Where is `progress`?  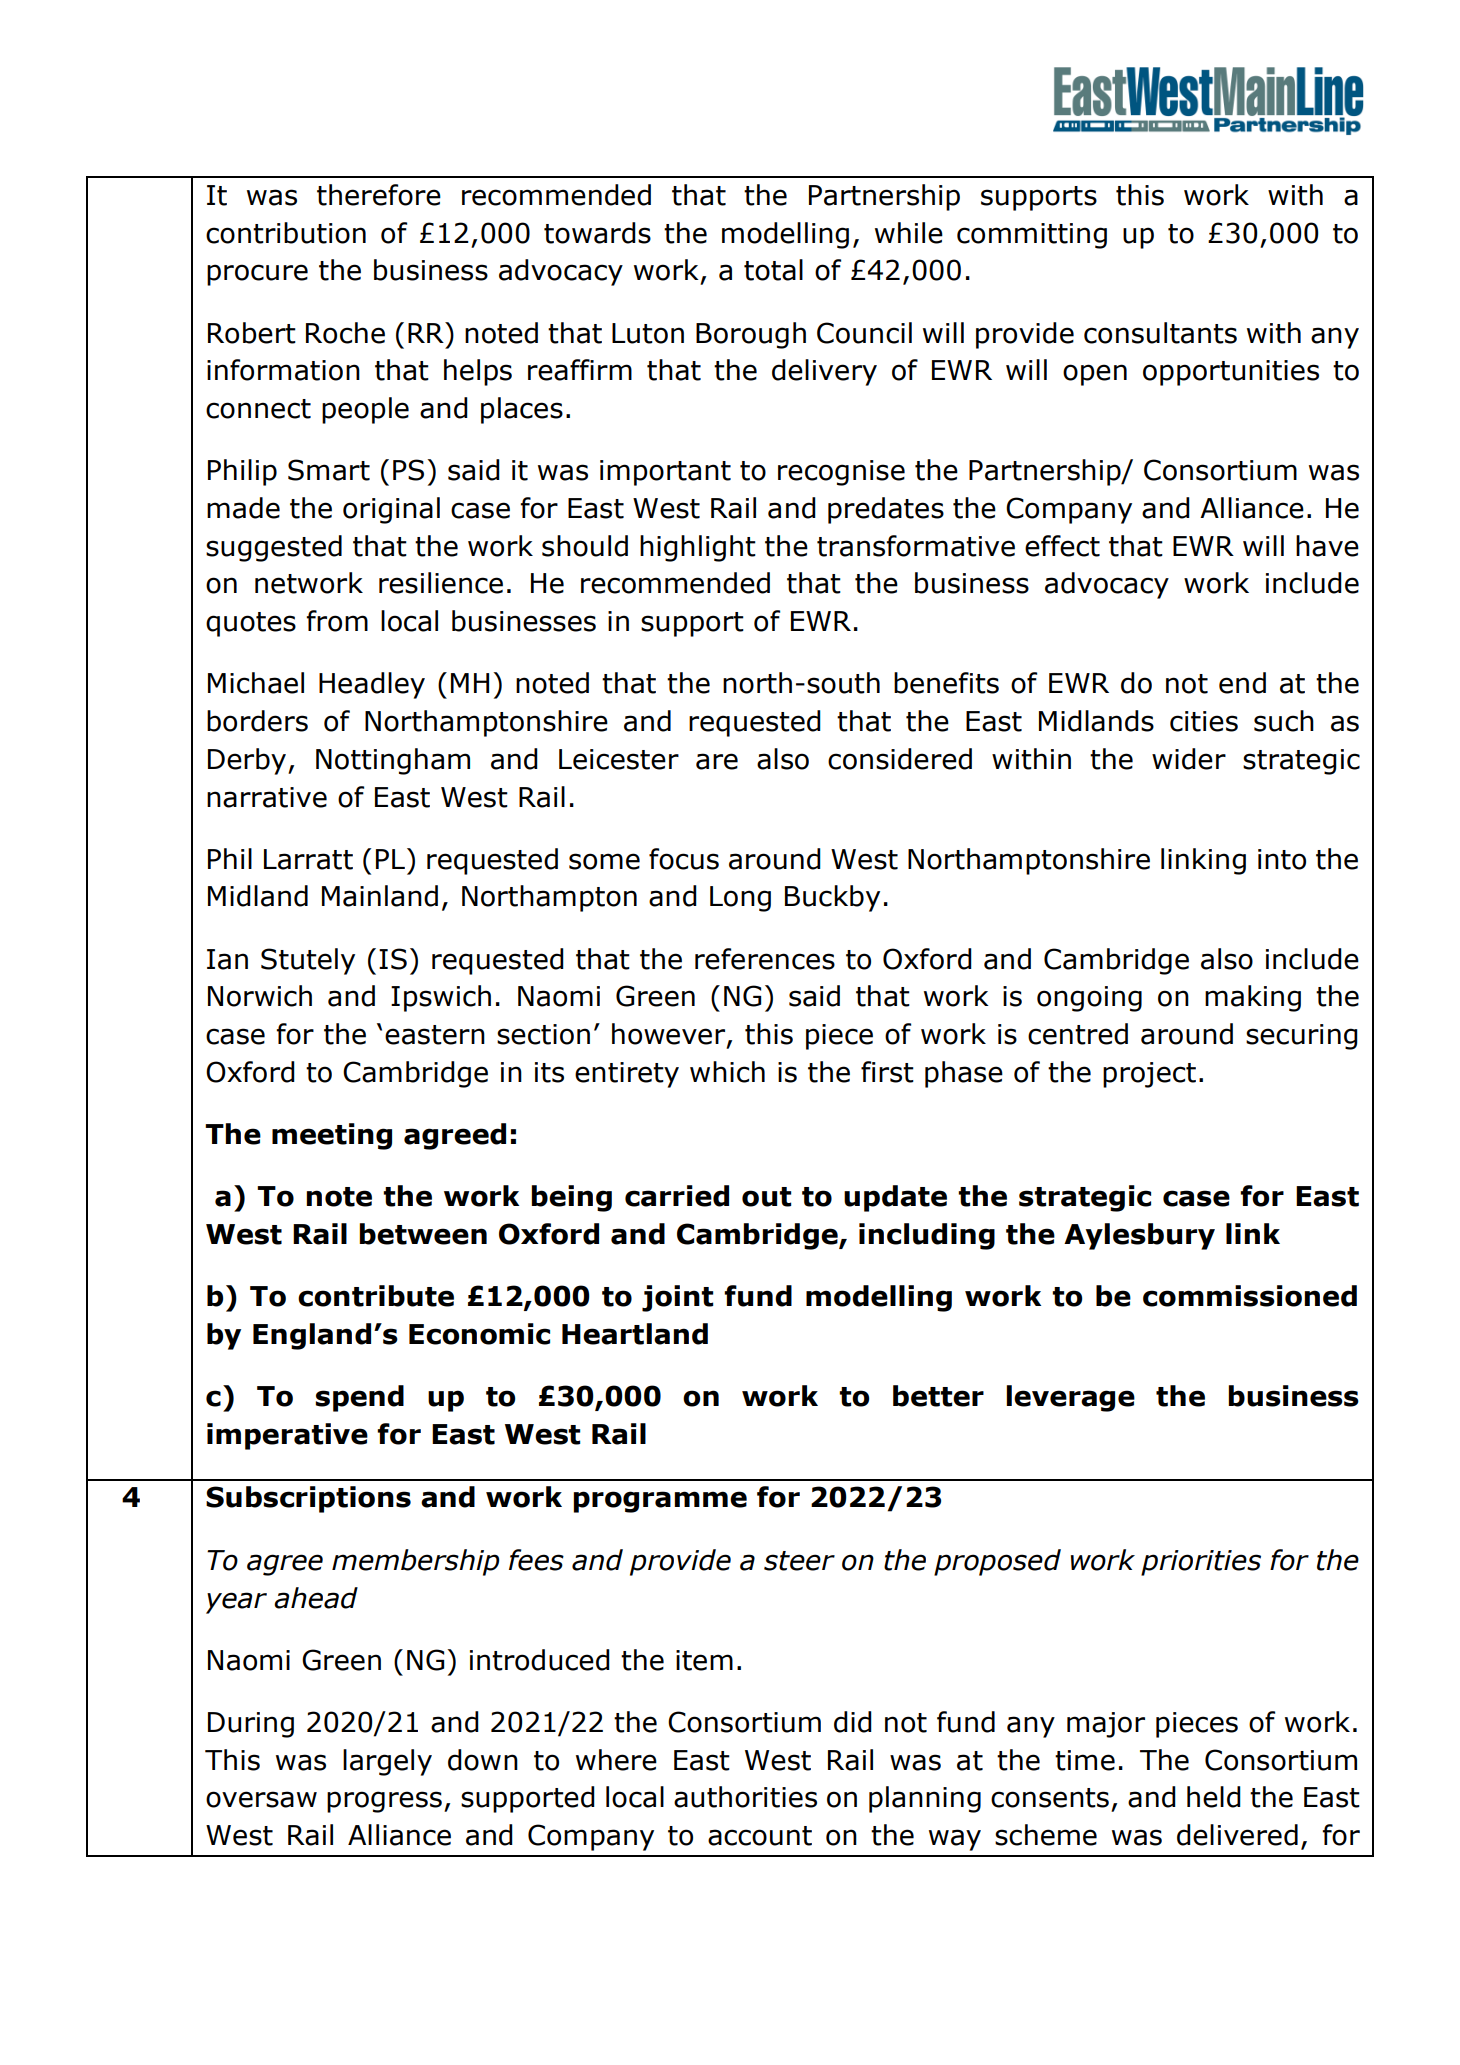 progress is located at coordinates (384, 1802).
